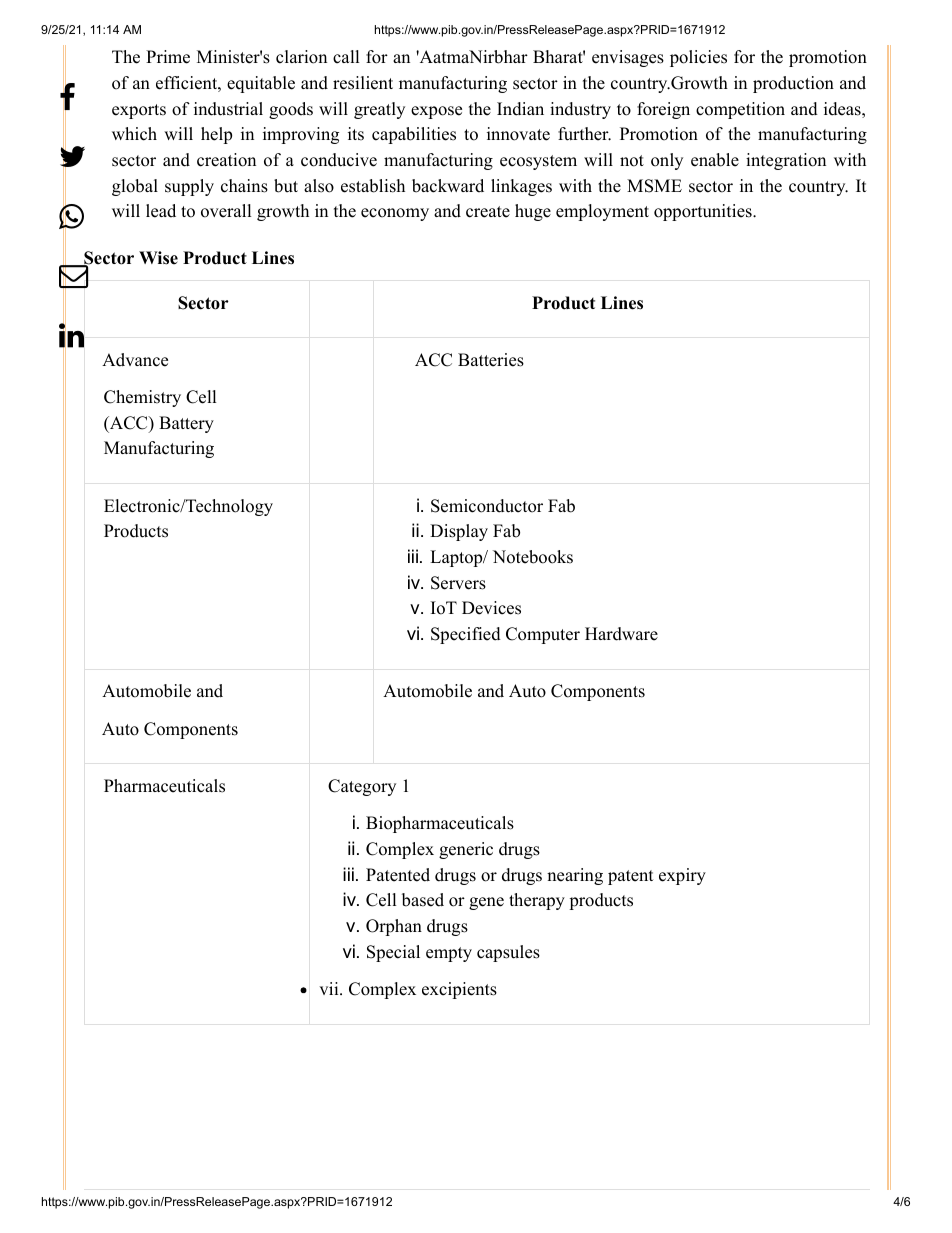  Describe the element at coordinates (698, 58) in the image. I see `policies` at that location.
